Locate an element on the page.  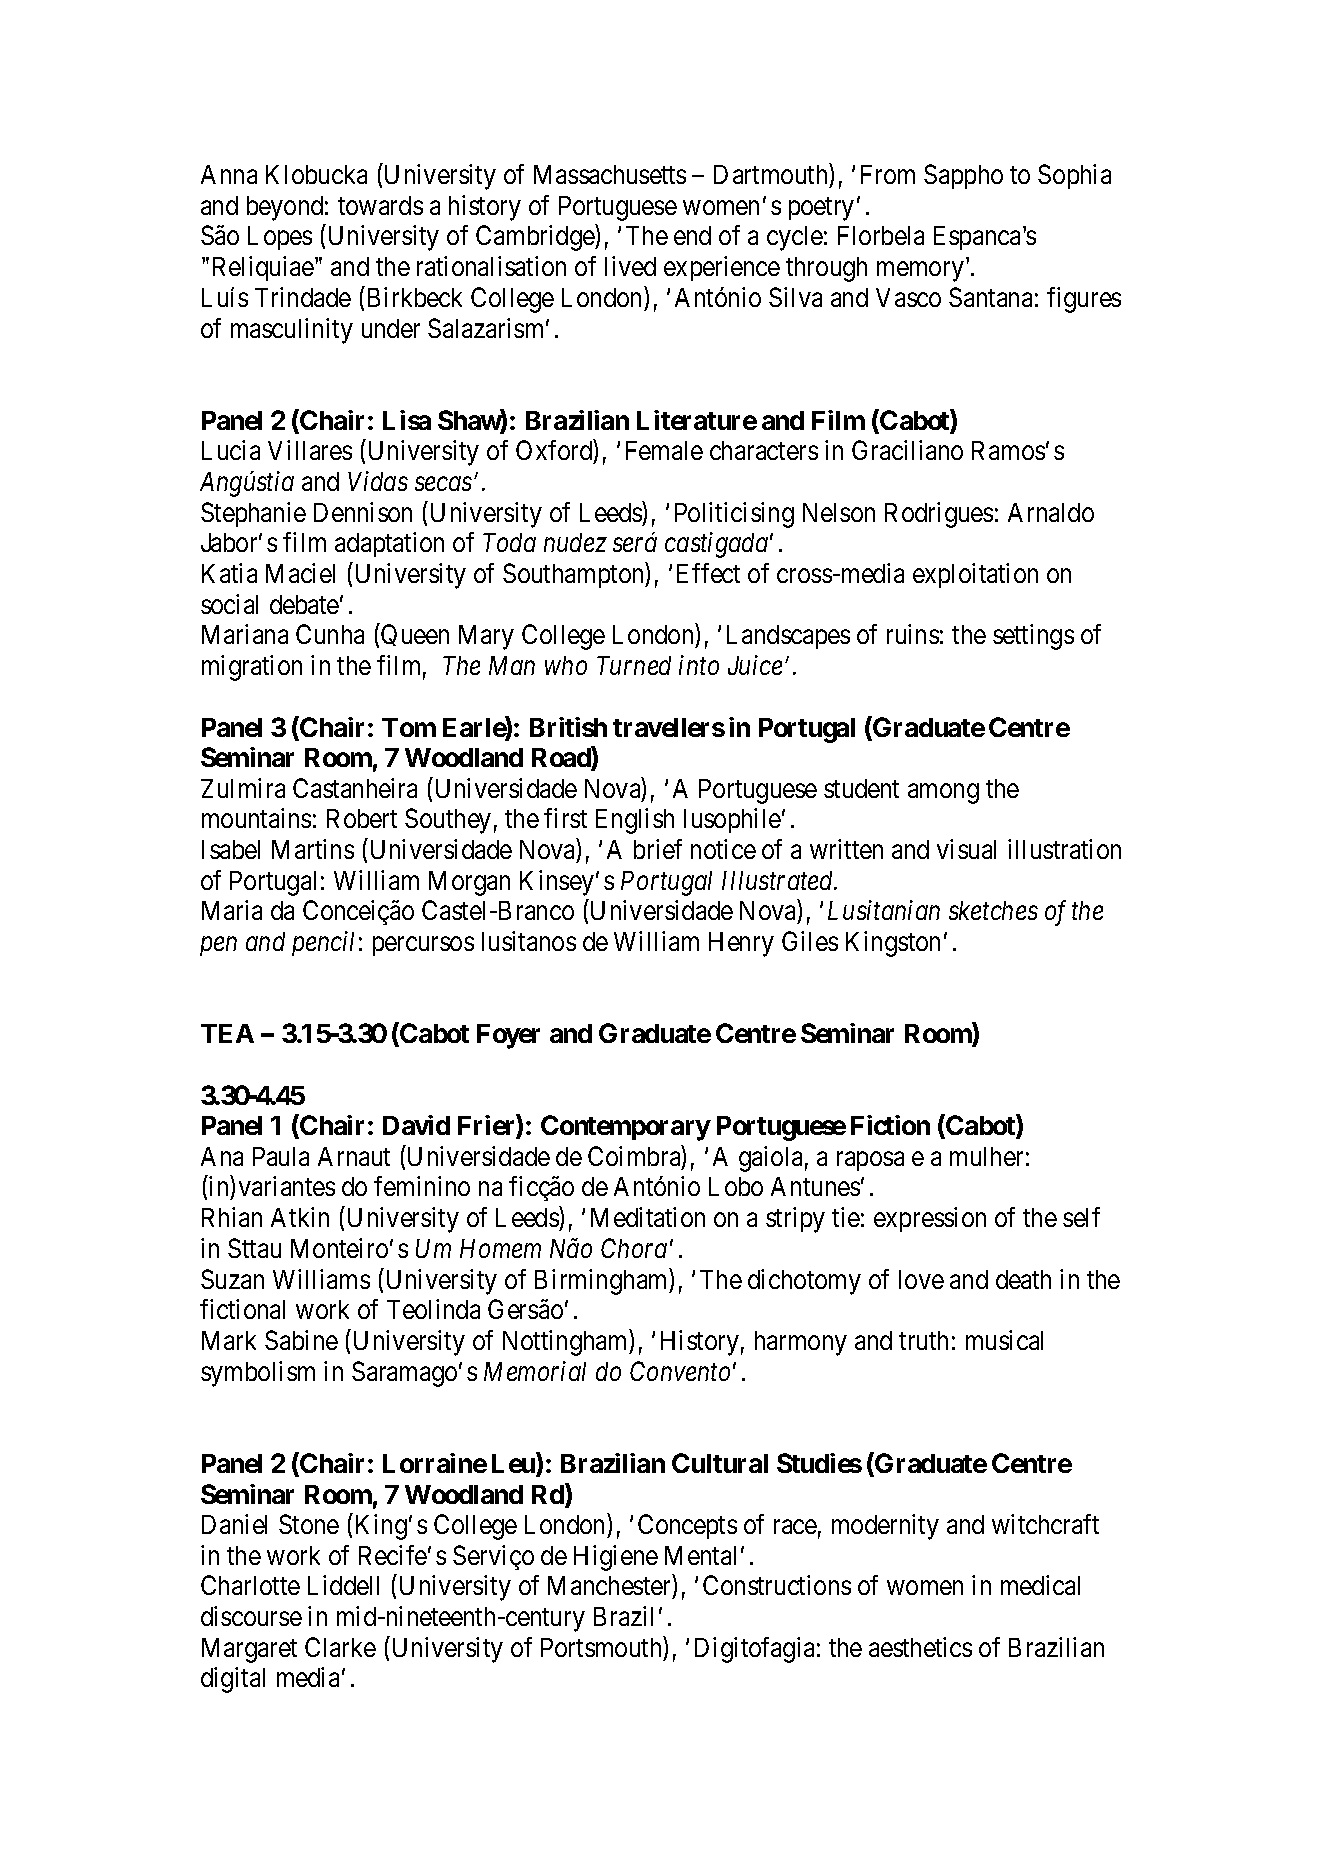
Martins is located at coordinates (313, 849).
